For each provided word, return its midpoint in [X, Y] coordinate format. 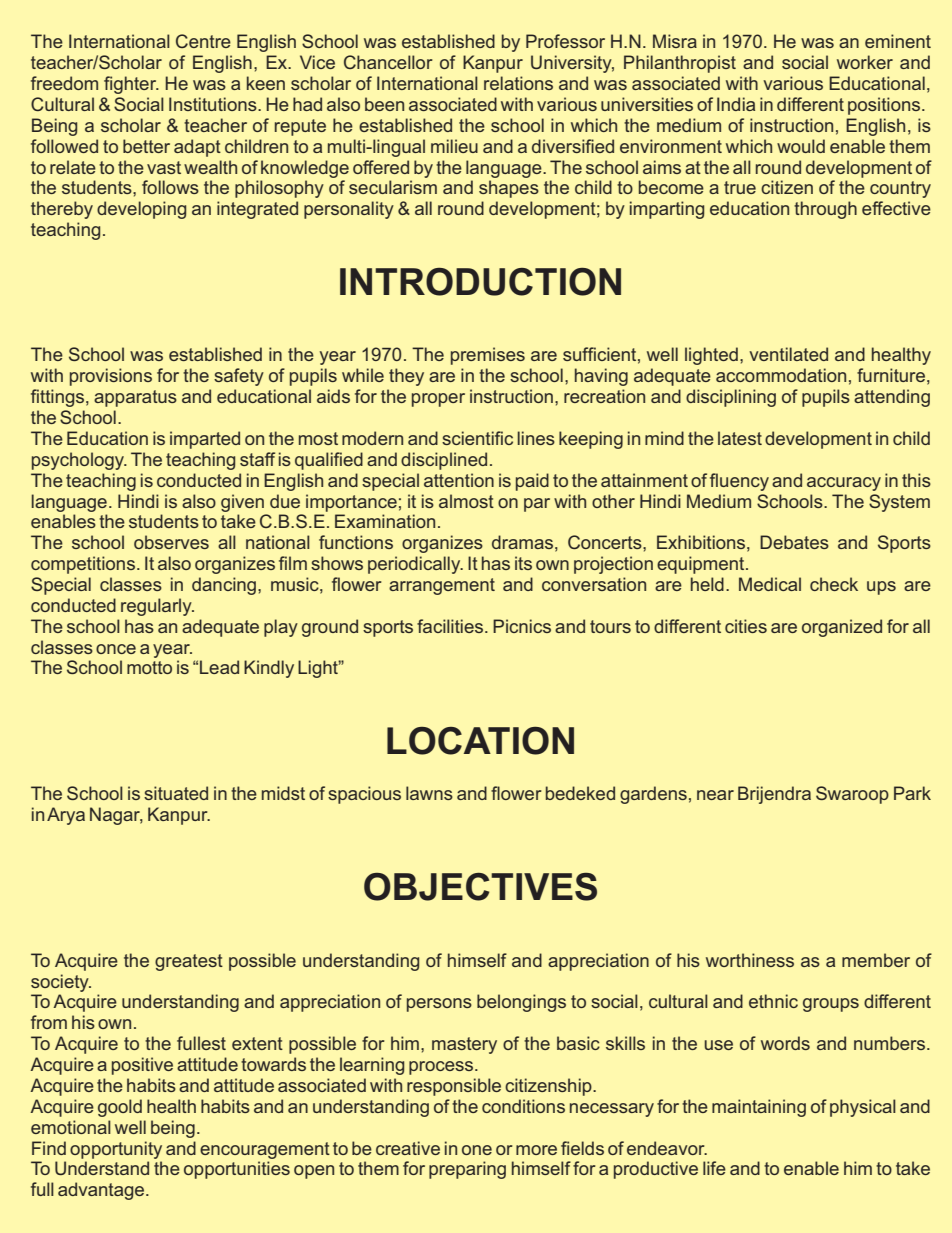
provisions [111, 377]
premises [488, 356]
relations [518, 83]
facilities [451, 626]
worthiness [750, 960]
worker [865, 62]
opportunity [116, 1150]
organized [842, 628]
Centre [203, 41]
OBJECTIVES [480, 887]
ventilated [788, 354]
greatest [189, 962]
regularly [157, 607]
